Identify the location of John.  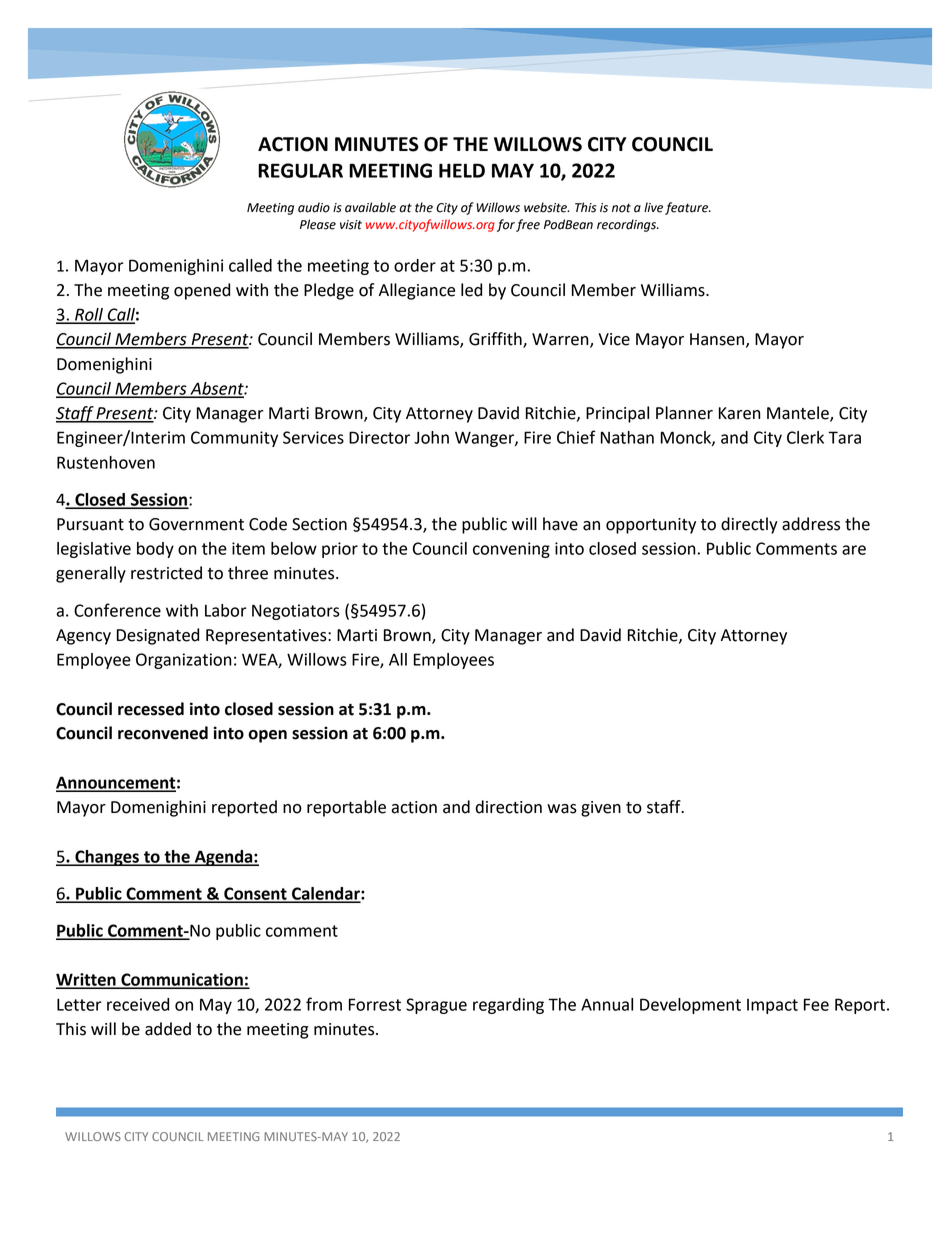
(431, 437).
